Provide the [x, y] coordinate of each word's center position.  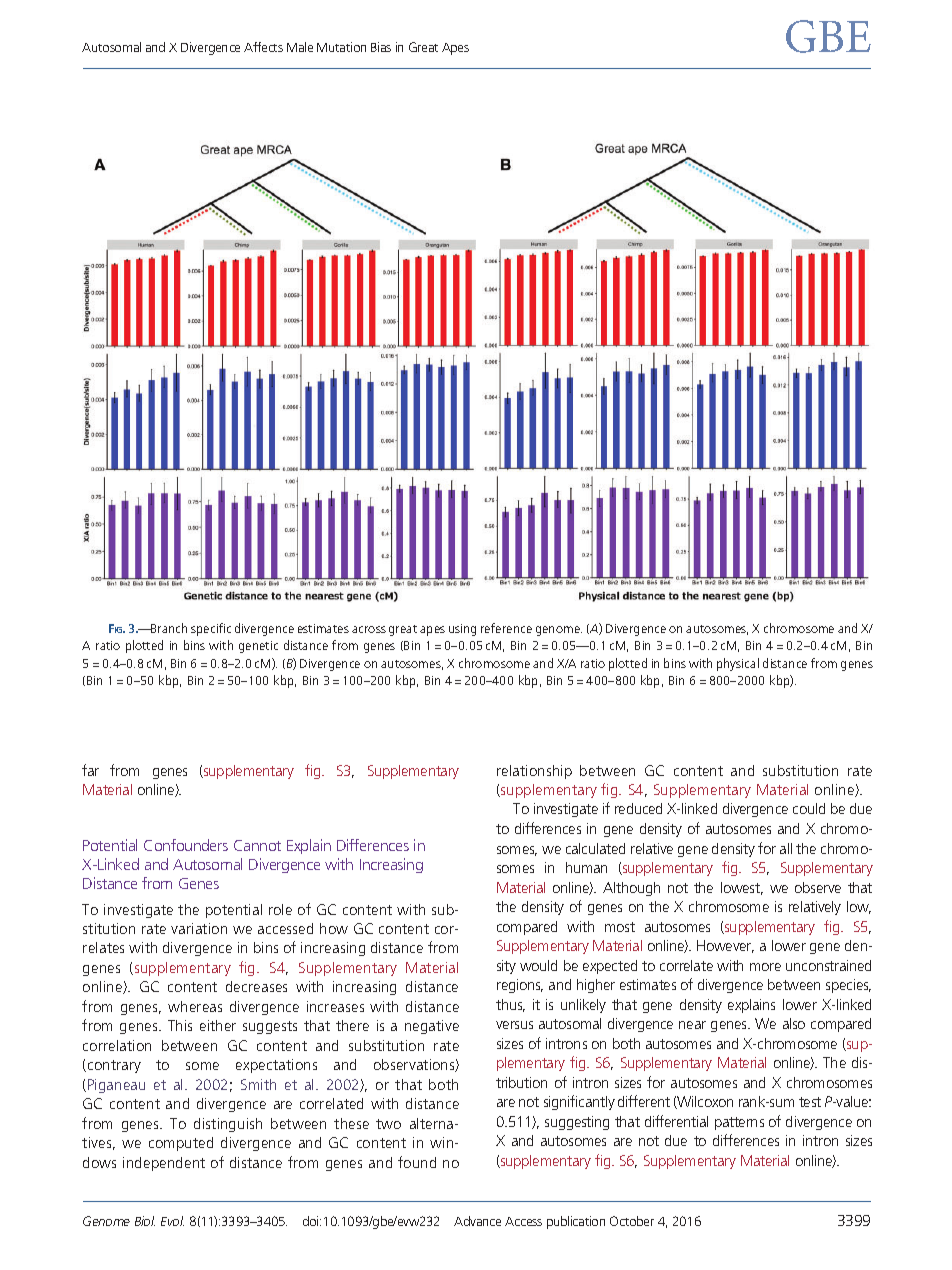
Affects [263, 47]
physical [738, 664]
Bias [381, 47]
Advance [477, 1221]
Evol [172, 1221]
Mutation [341, 47]
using [462, 630]
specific [211, 629]
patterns [739, 1123]
